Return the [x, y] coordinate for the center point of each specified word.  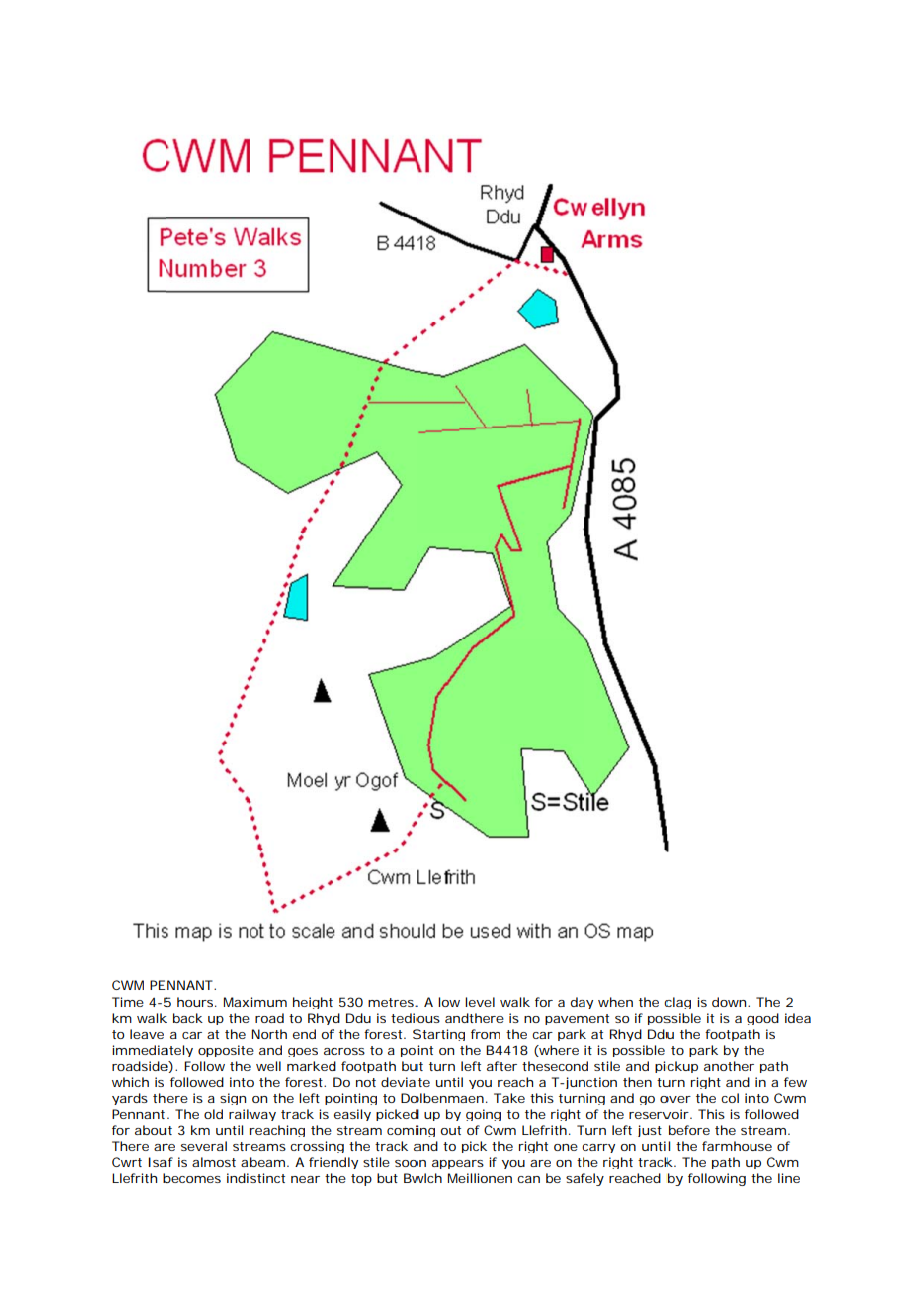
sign [233, 1099]
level [480, 1002]
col [730, 1098]
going [483, 1115]
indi [238, 1178]
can [528, 1179]
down [729, 1002]
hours [196, 1002]
